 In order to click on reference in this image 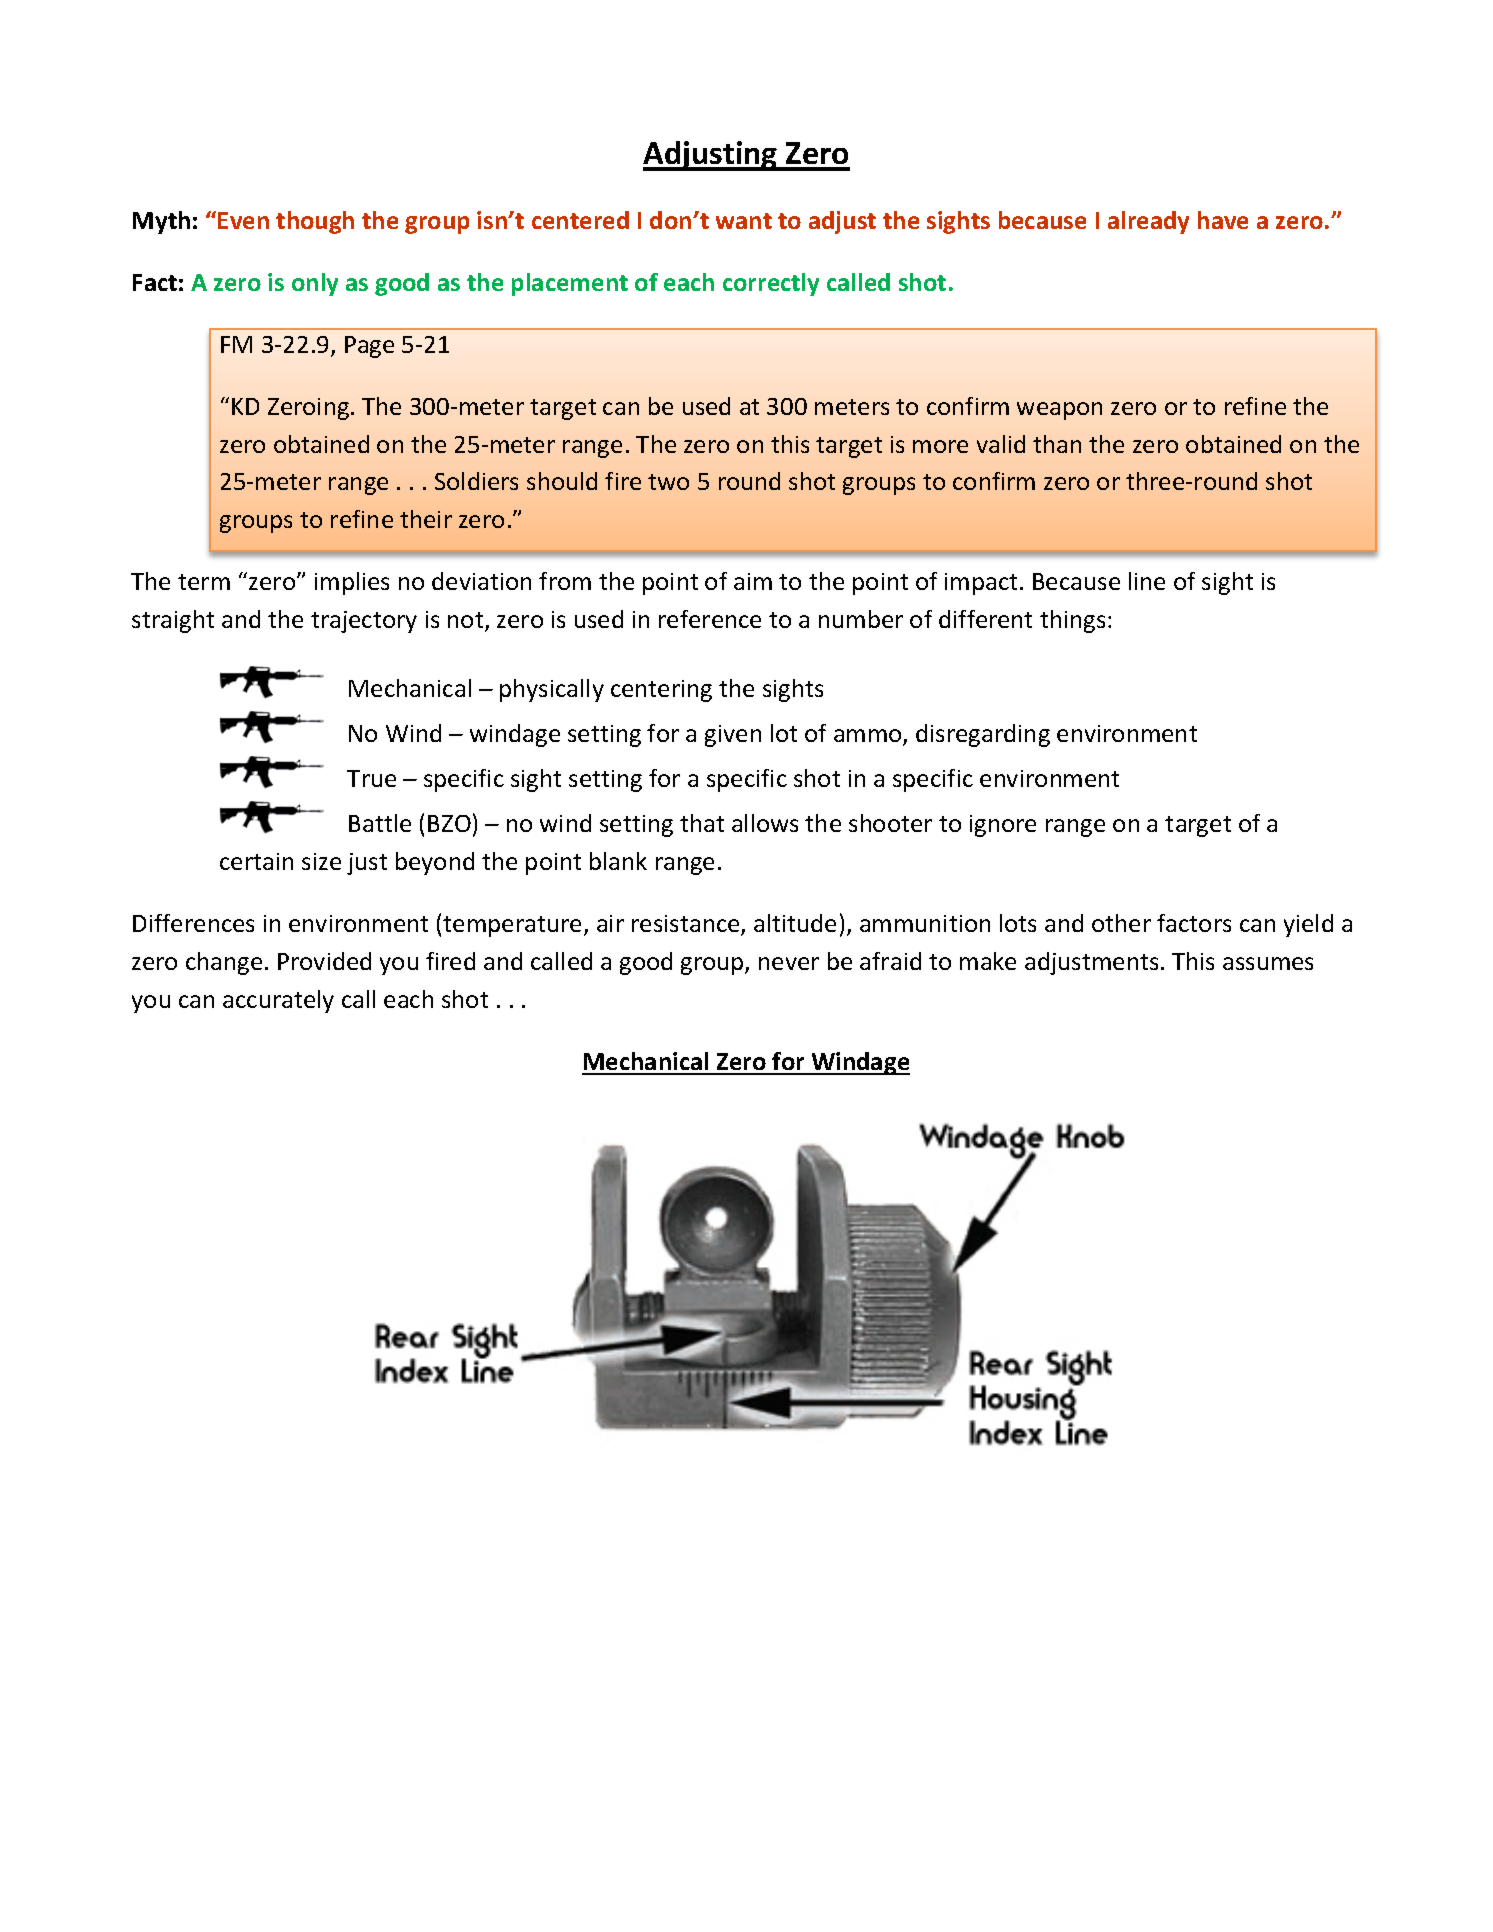, I will do `click(710, 619)`.
